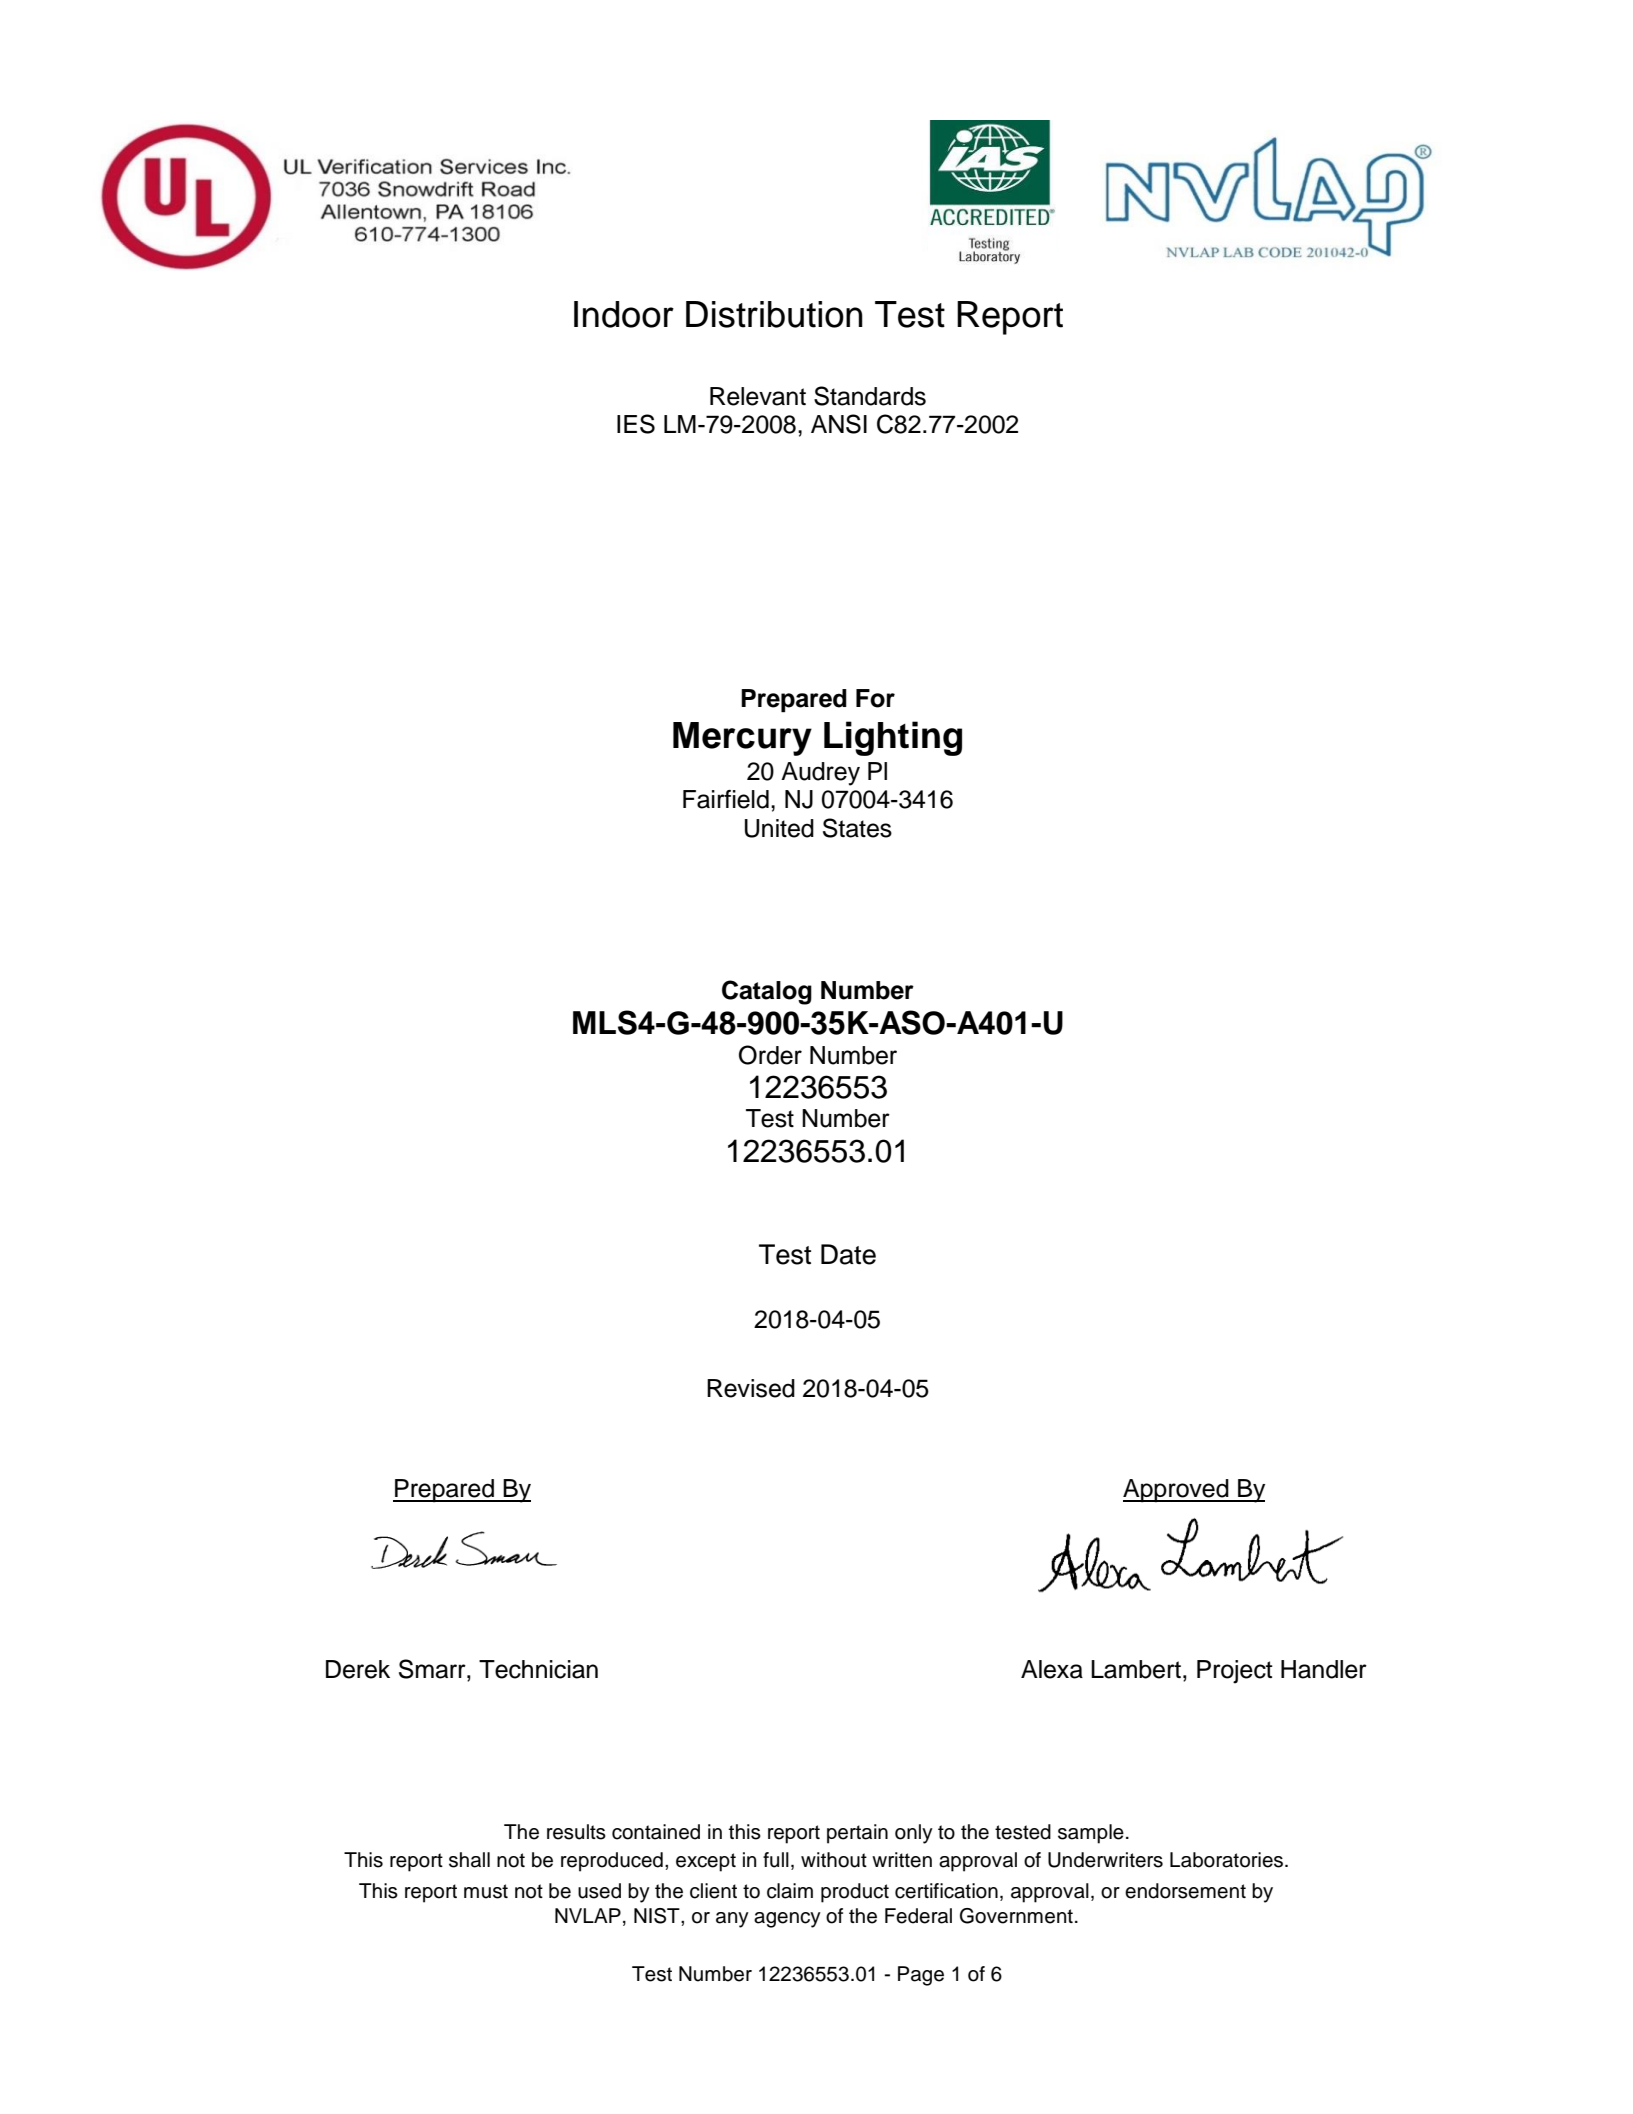 The width and height of the screenshot is (1633, 2114). I want to click on ANSI, so click(839, 424).
